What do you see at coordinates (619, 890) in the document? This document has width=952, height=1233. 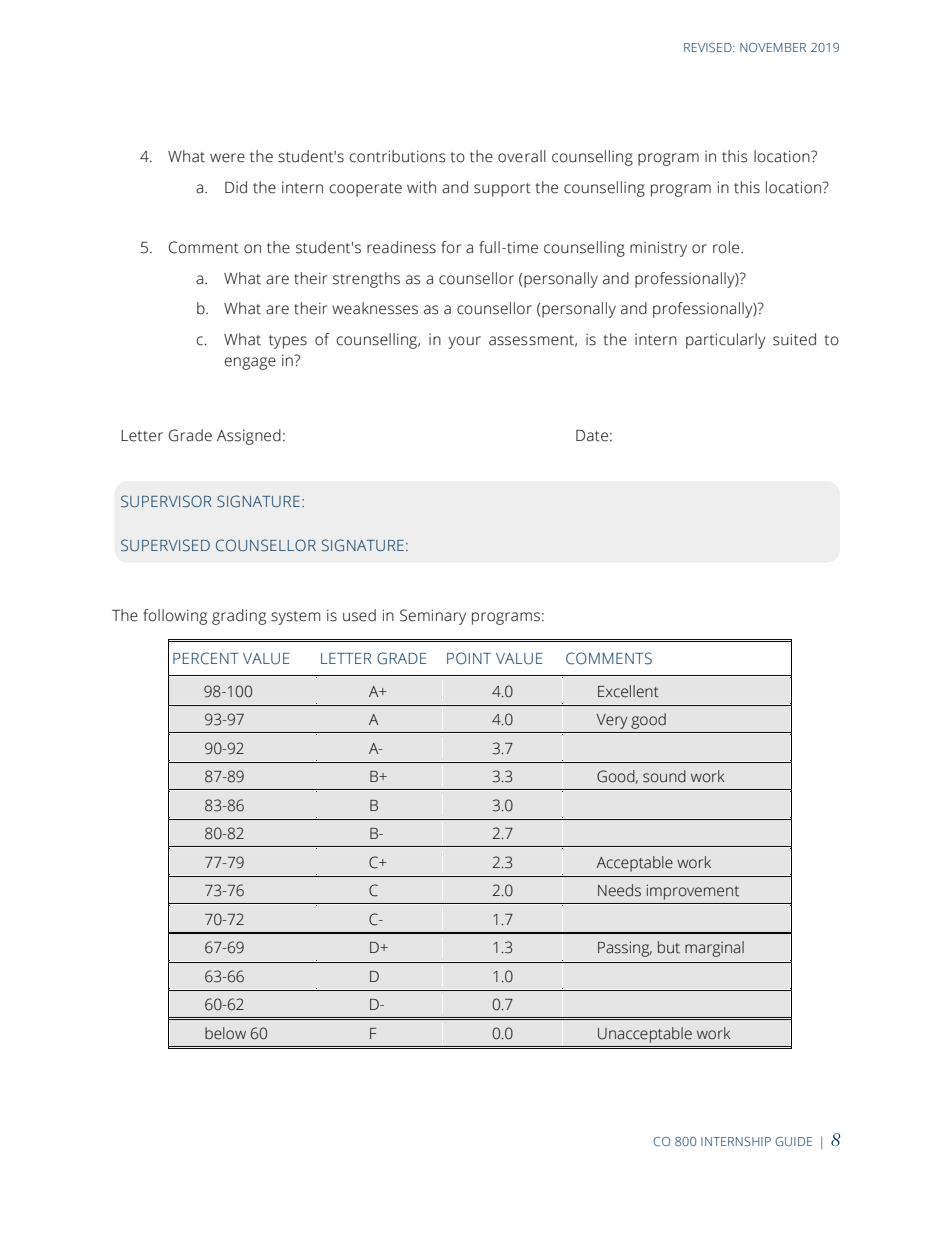 I see `Needs` at bounding box center [619, 890].
